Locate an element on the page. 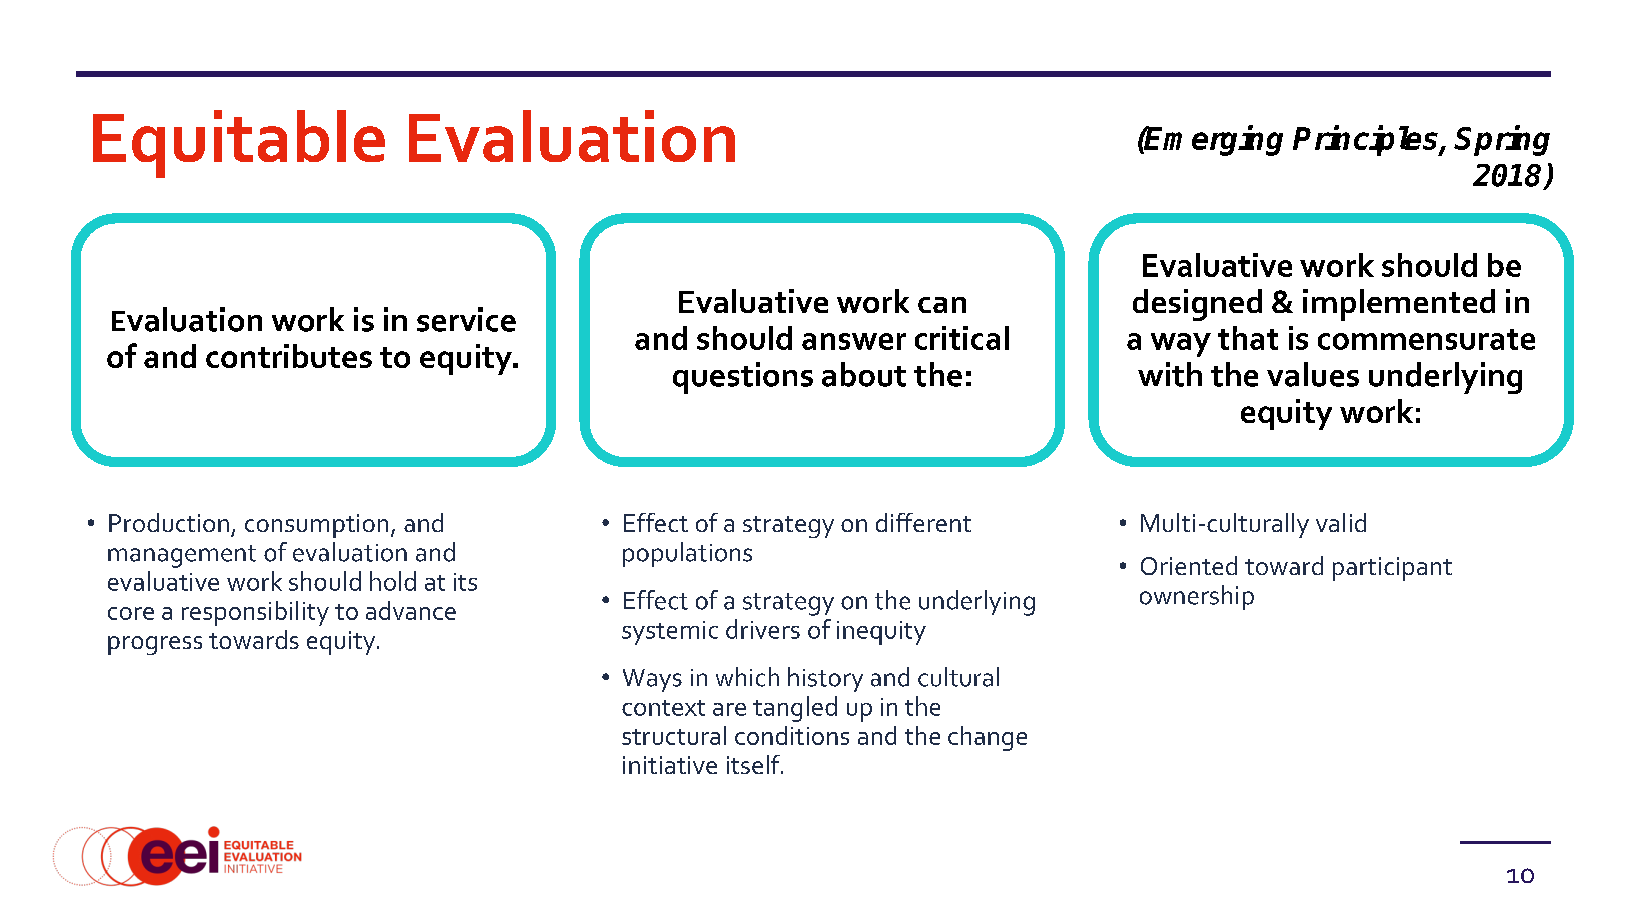 This page has width=1626, height=914. structural is located at coordinates (674, 735).
